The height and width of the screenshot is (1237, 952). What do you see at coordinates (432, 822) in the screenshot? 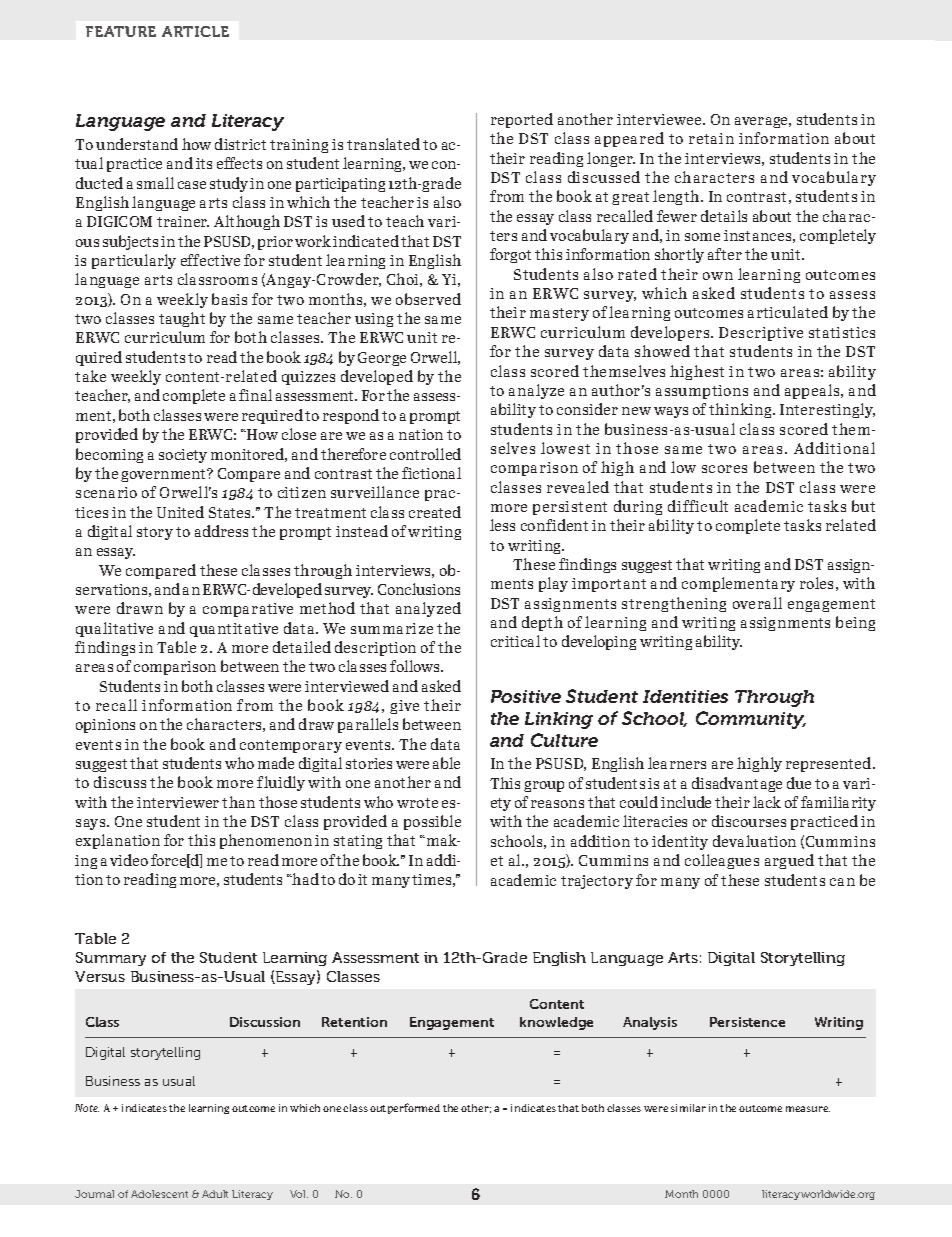
I see `possible` at bounding box center [432, 822].
